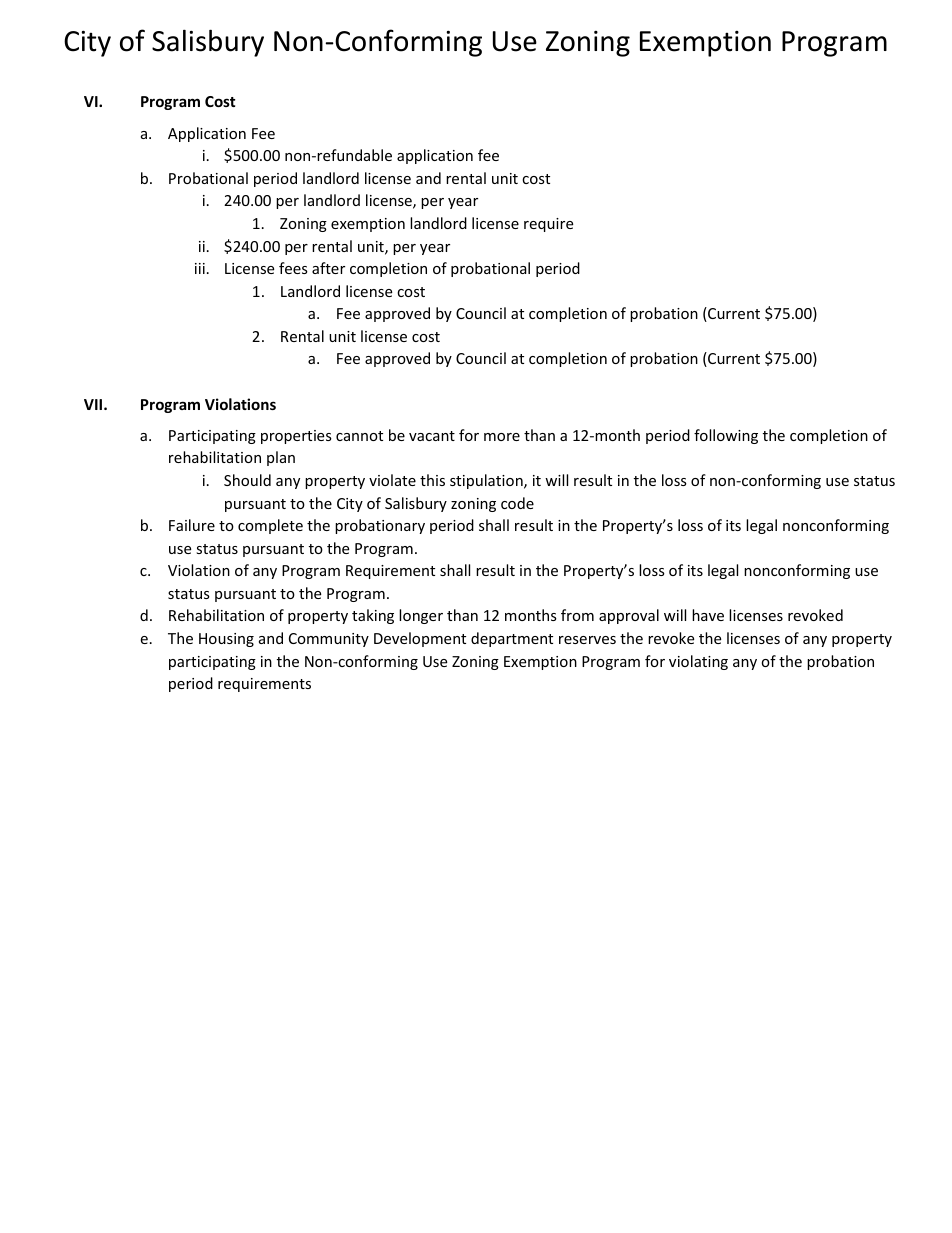  Describe the element at coordinates (200, 268) in the screenshot. I see `iii` at that location.
